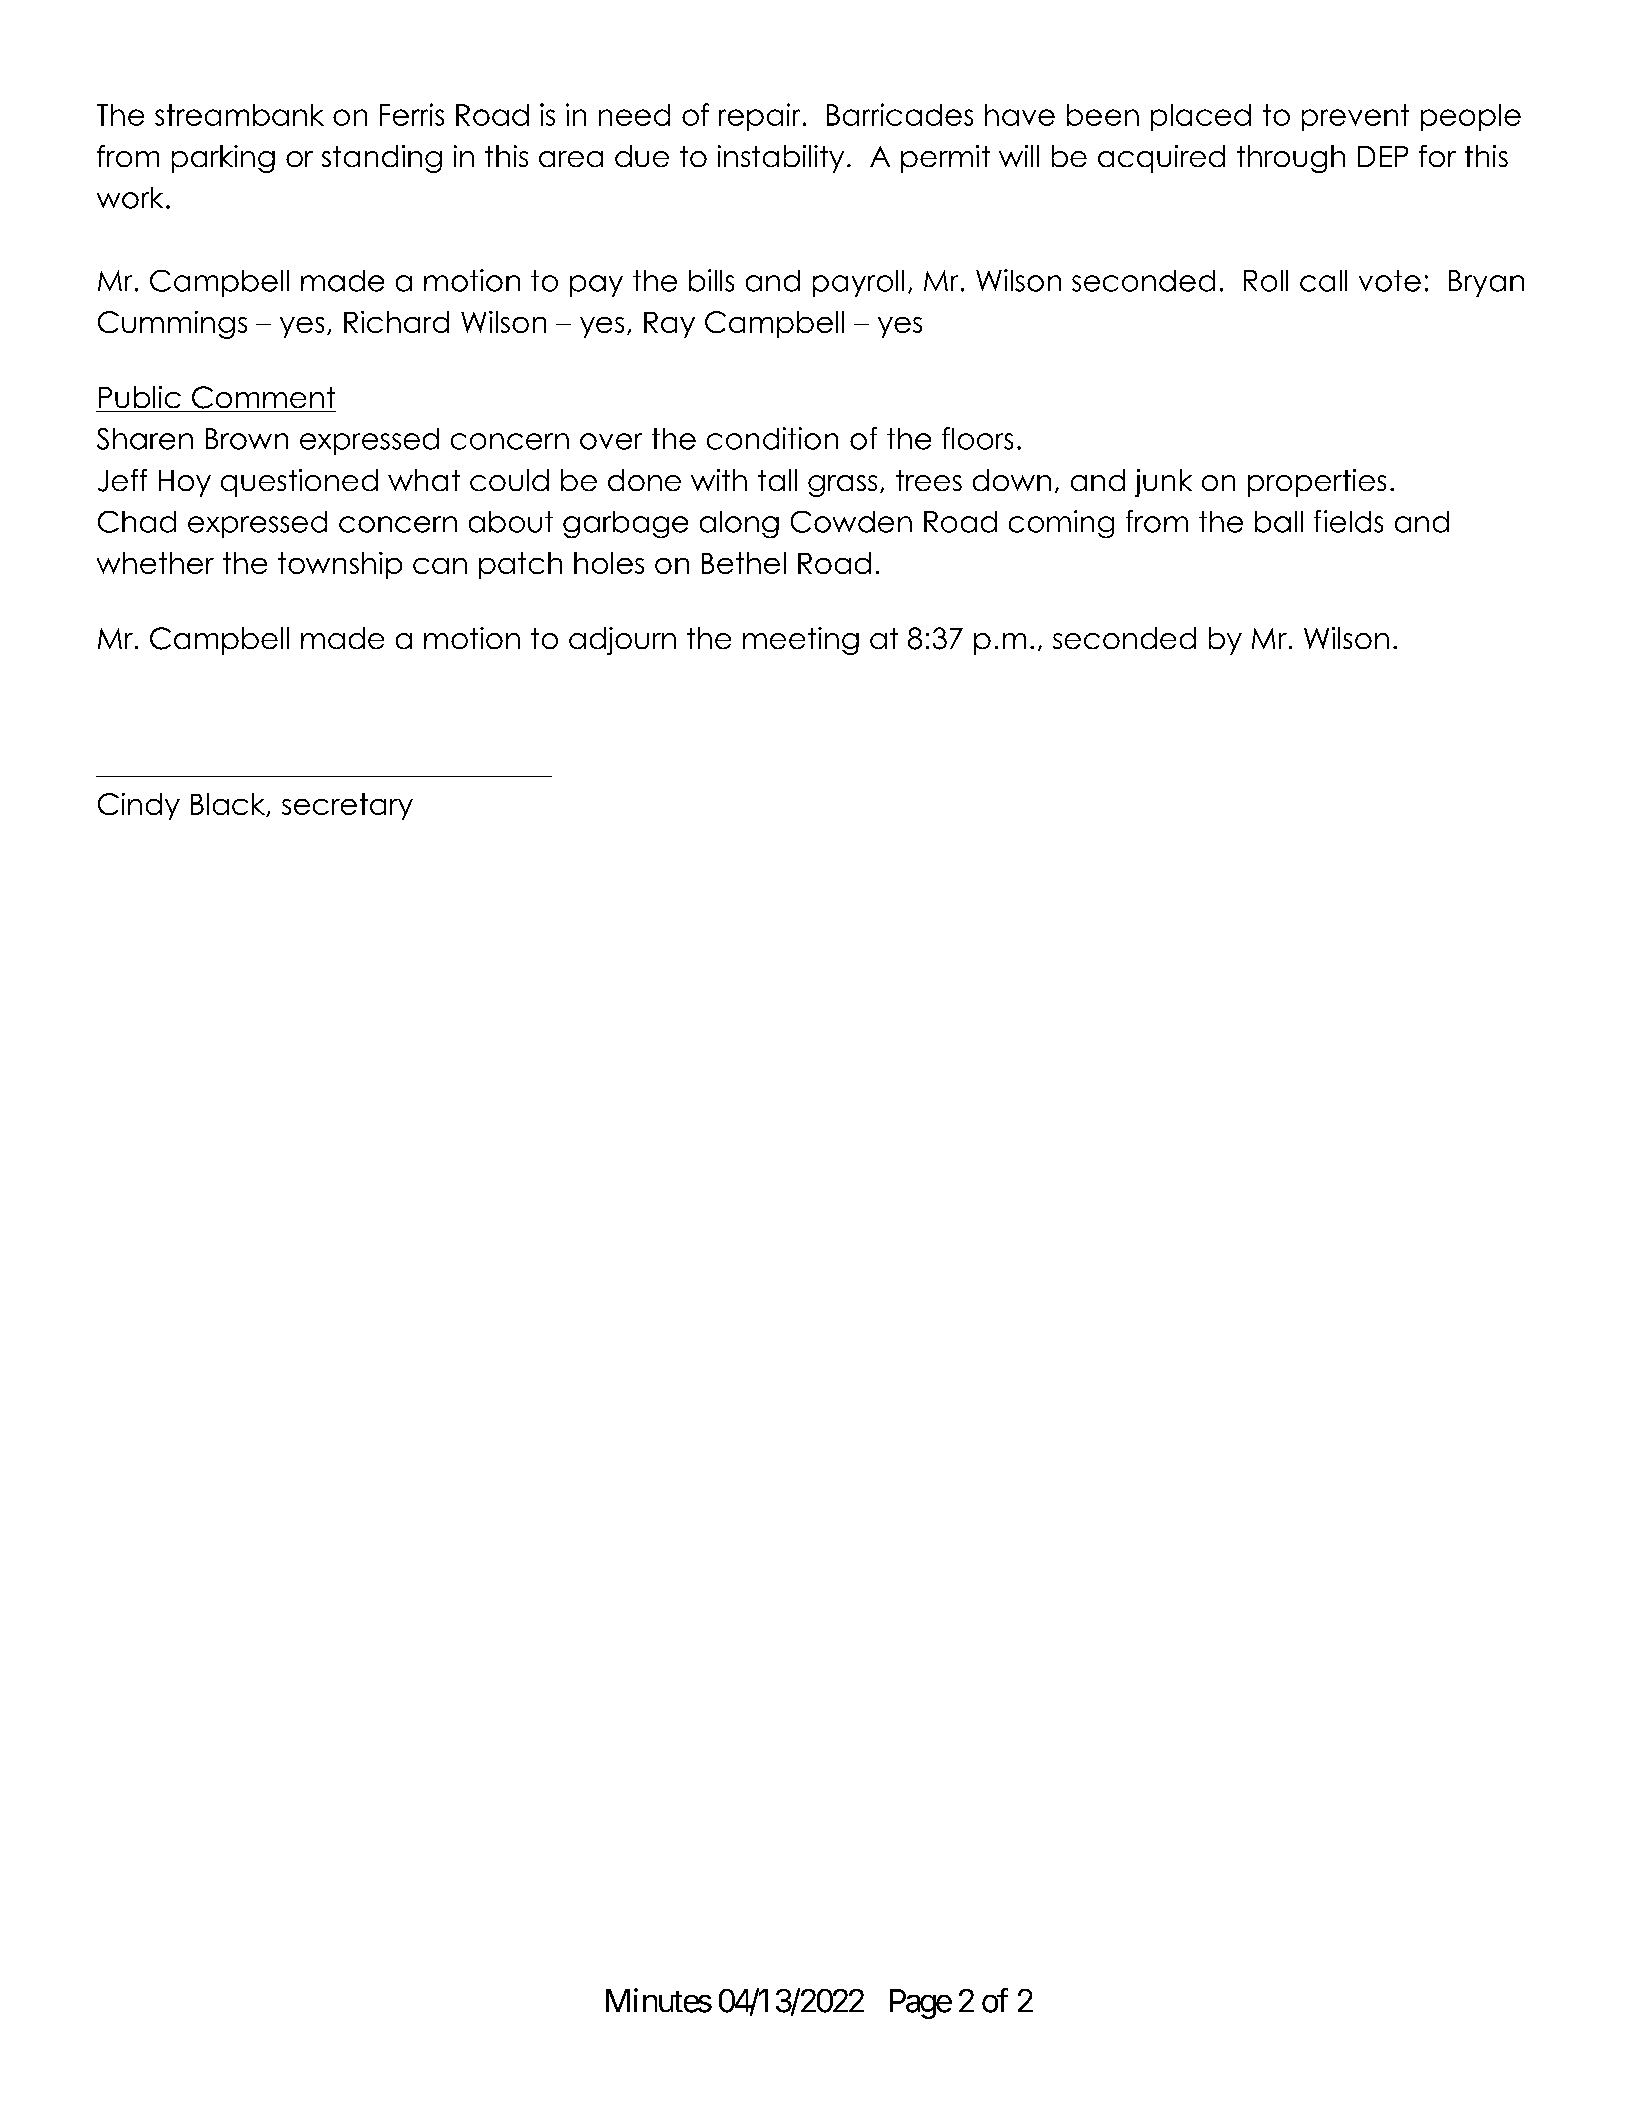 The height and width of the document is (2115, 1635). I want to click on questioned, so click(299, 483).
